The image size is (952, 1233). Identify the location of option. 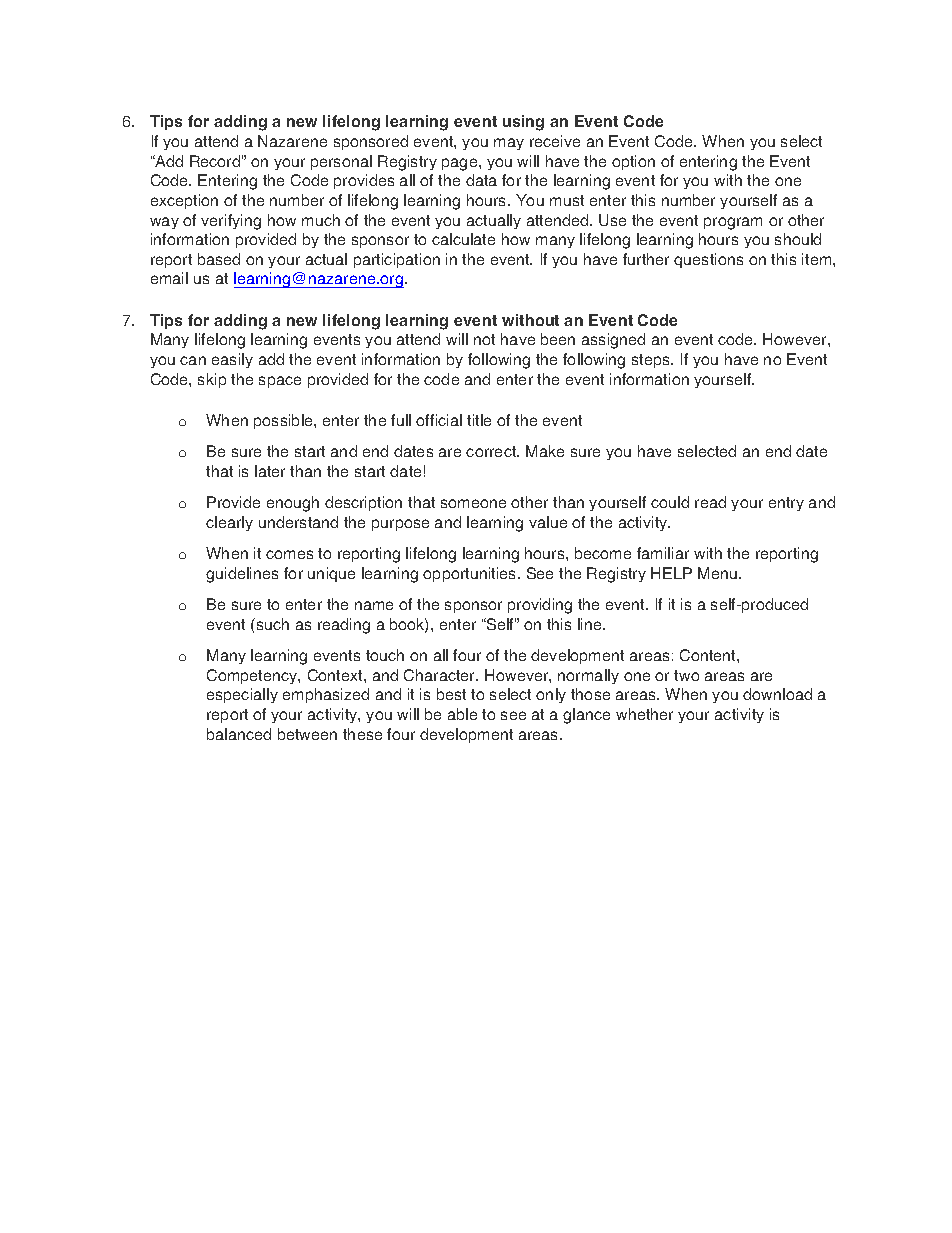
(633, 162).
